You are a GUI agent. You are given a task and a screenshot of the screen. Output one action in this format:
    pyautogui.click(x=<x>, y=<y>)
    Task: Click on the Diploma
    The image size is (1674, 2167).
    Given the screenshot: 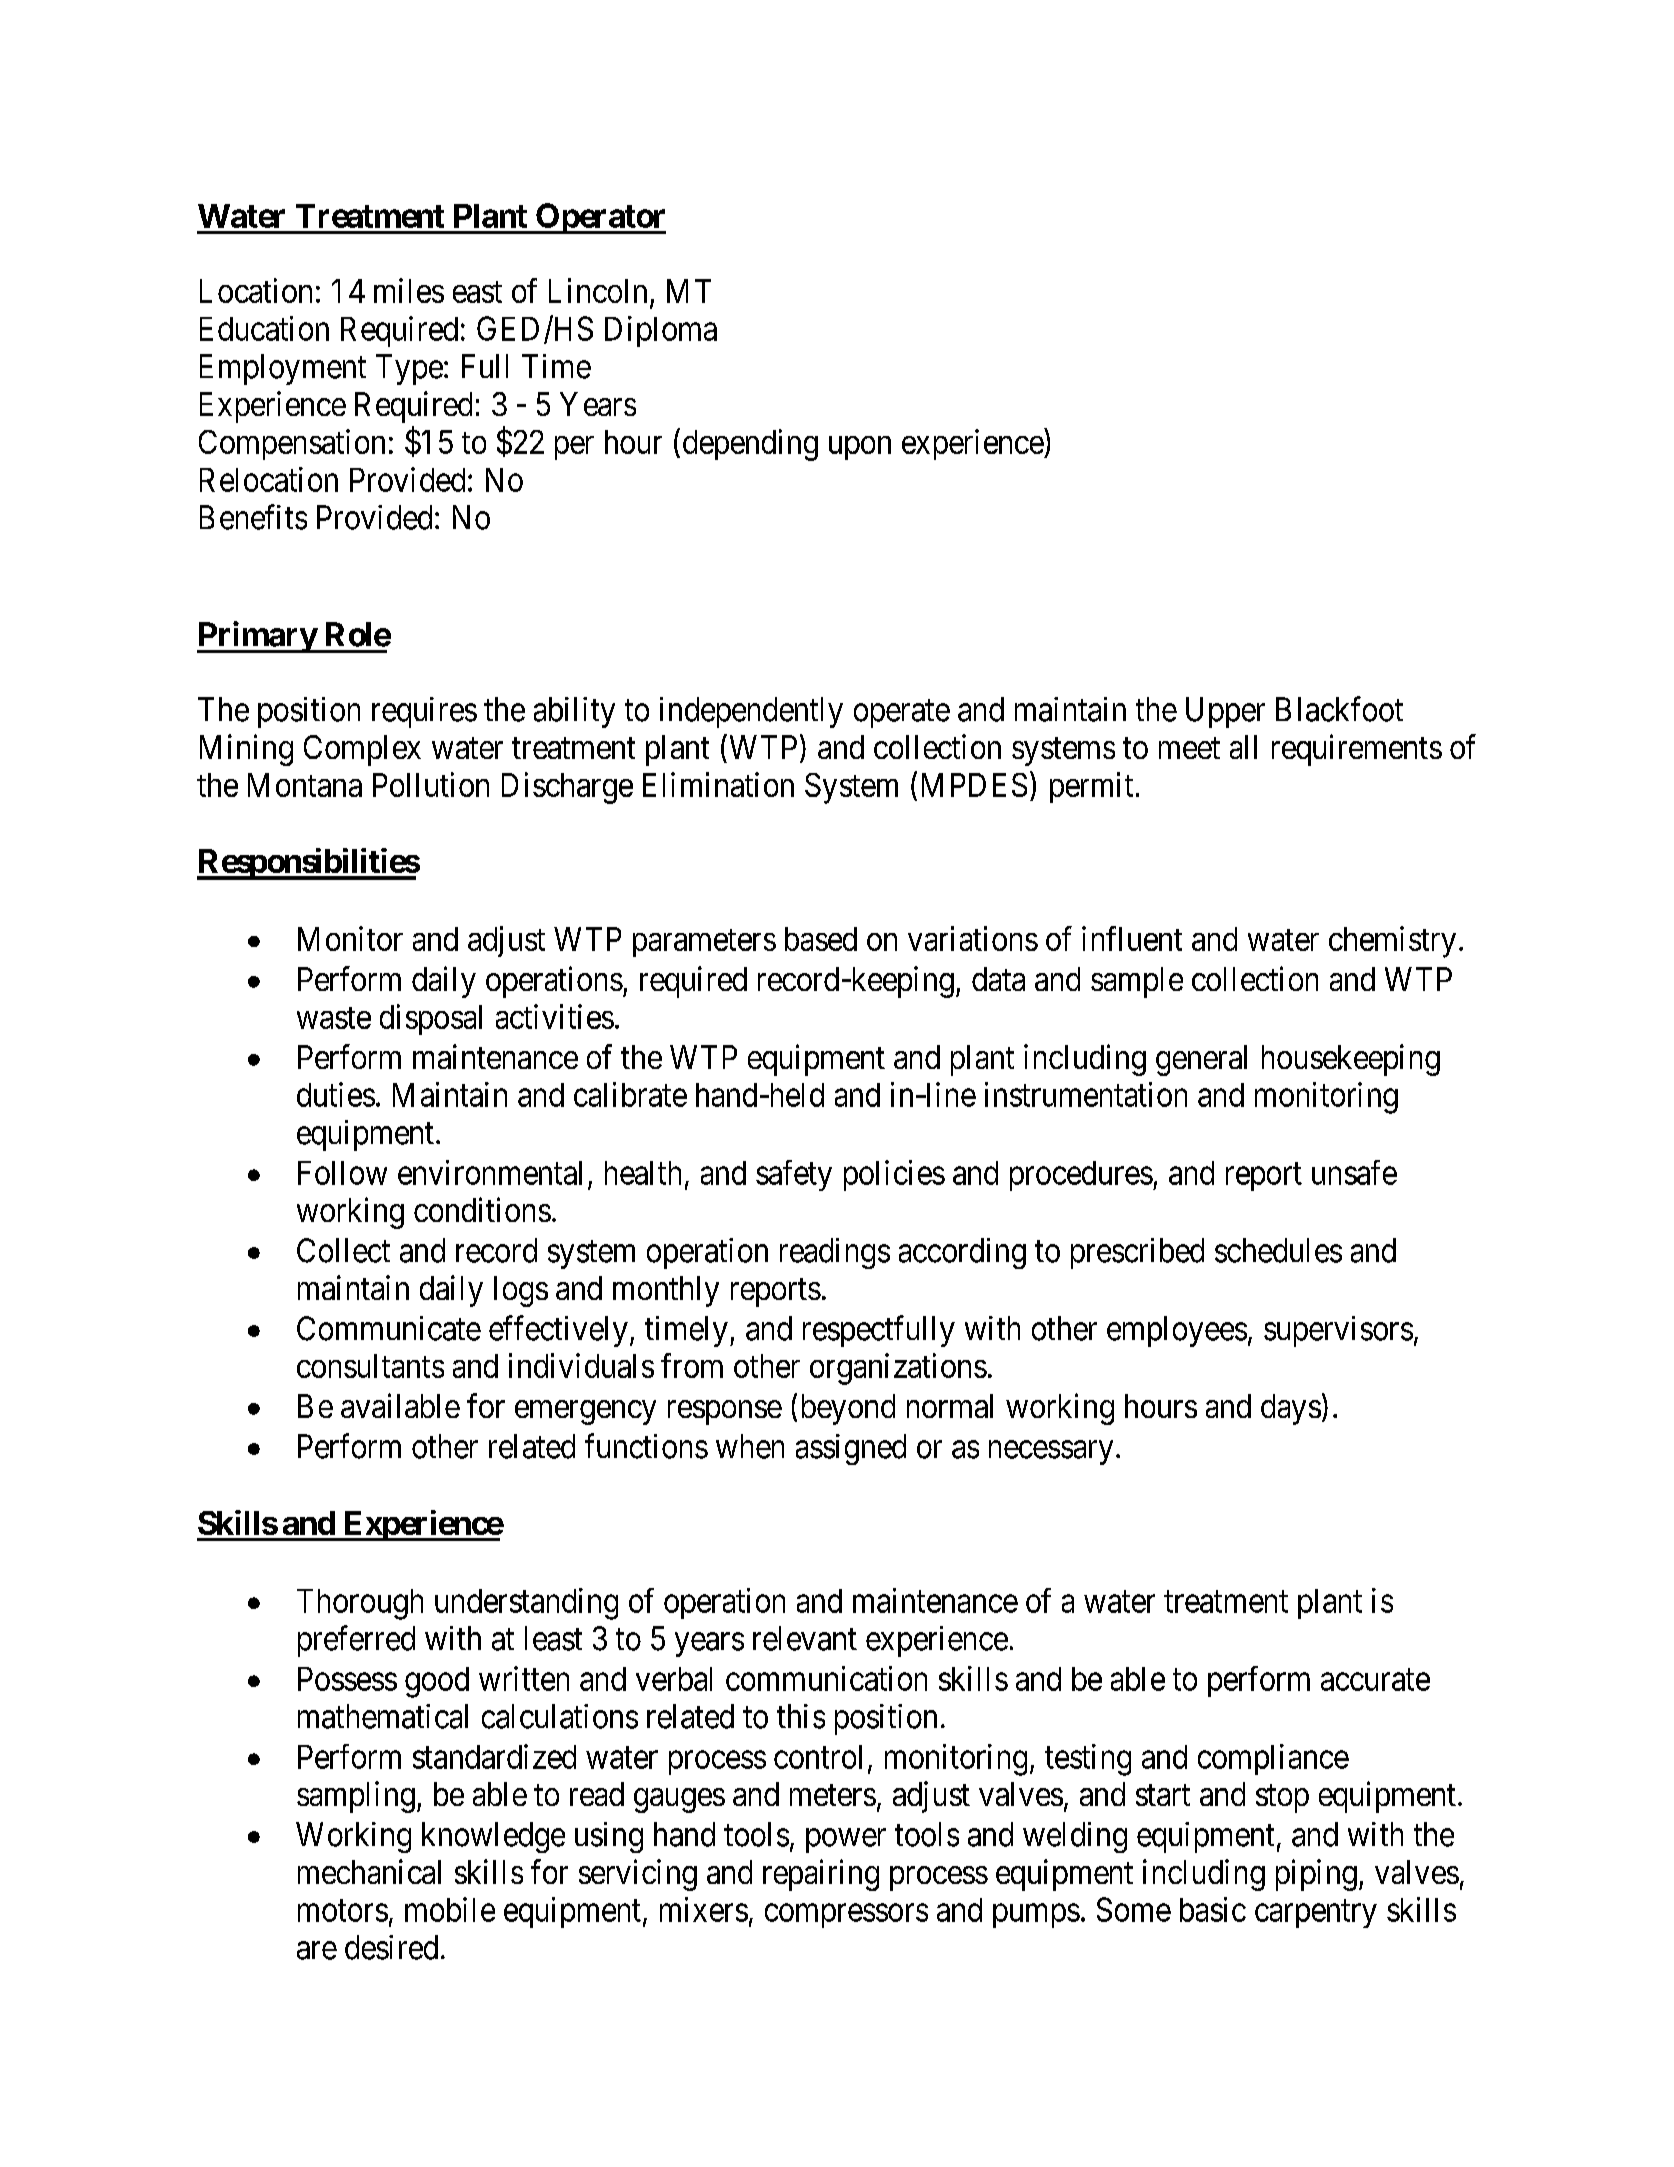 What is the action you would take?
    pyautogui.click(x=661, y=331)
